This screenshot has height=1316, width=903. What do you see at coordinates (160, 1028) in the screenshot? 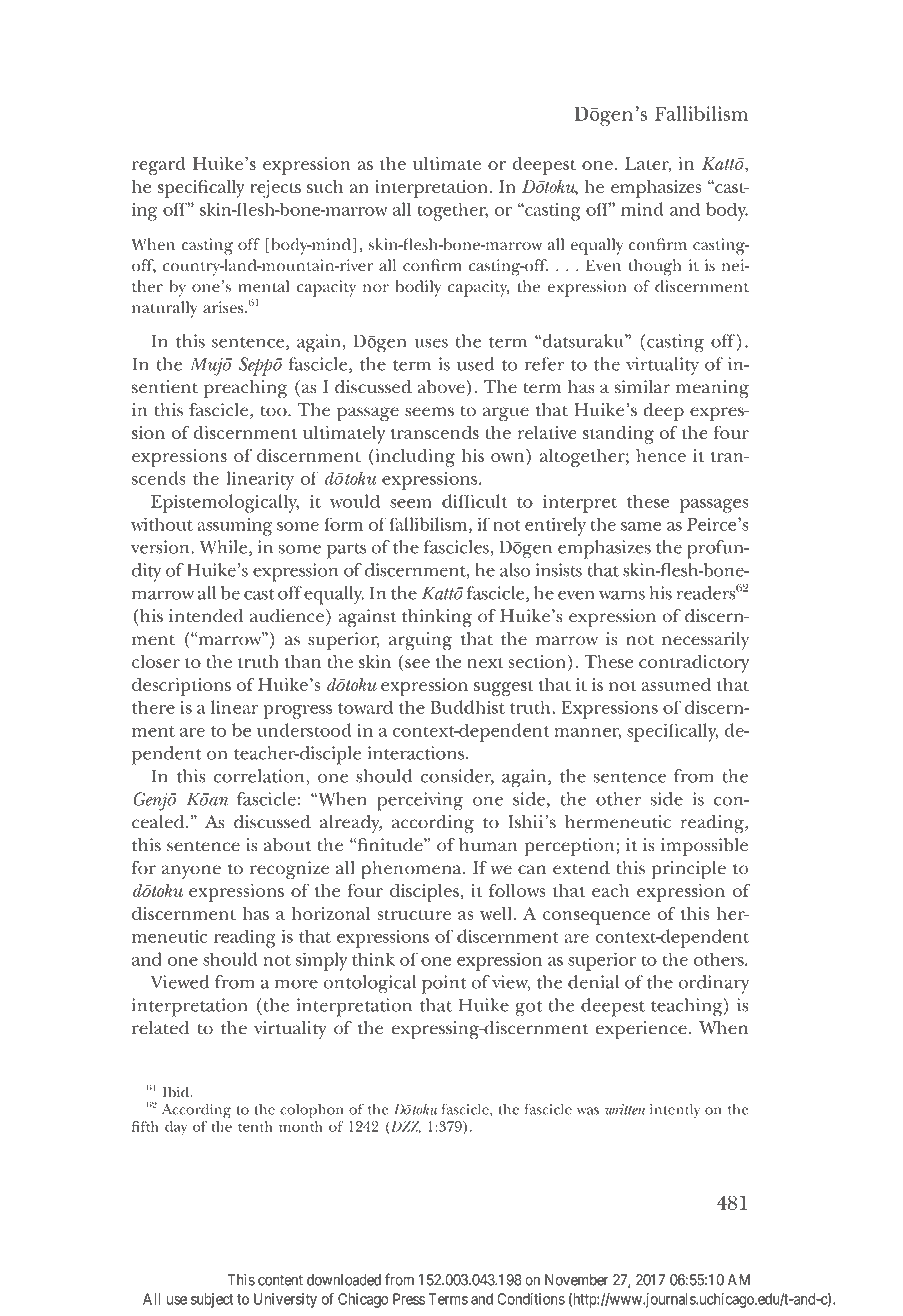
I see `related` at bounding box center [160, 1028].
